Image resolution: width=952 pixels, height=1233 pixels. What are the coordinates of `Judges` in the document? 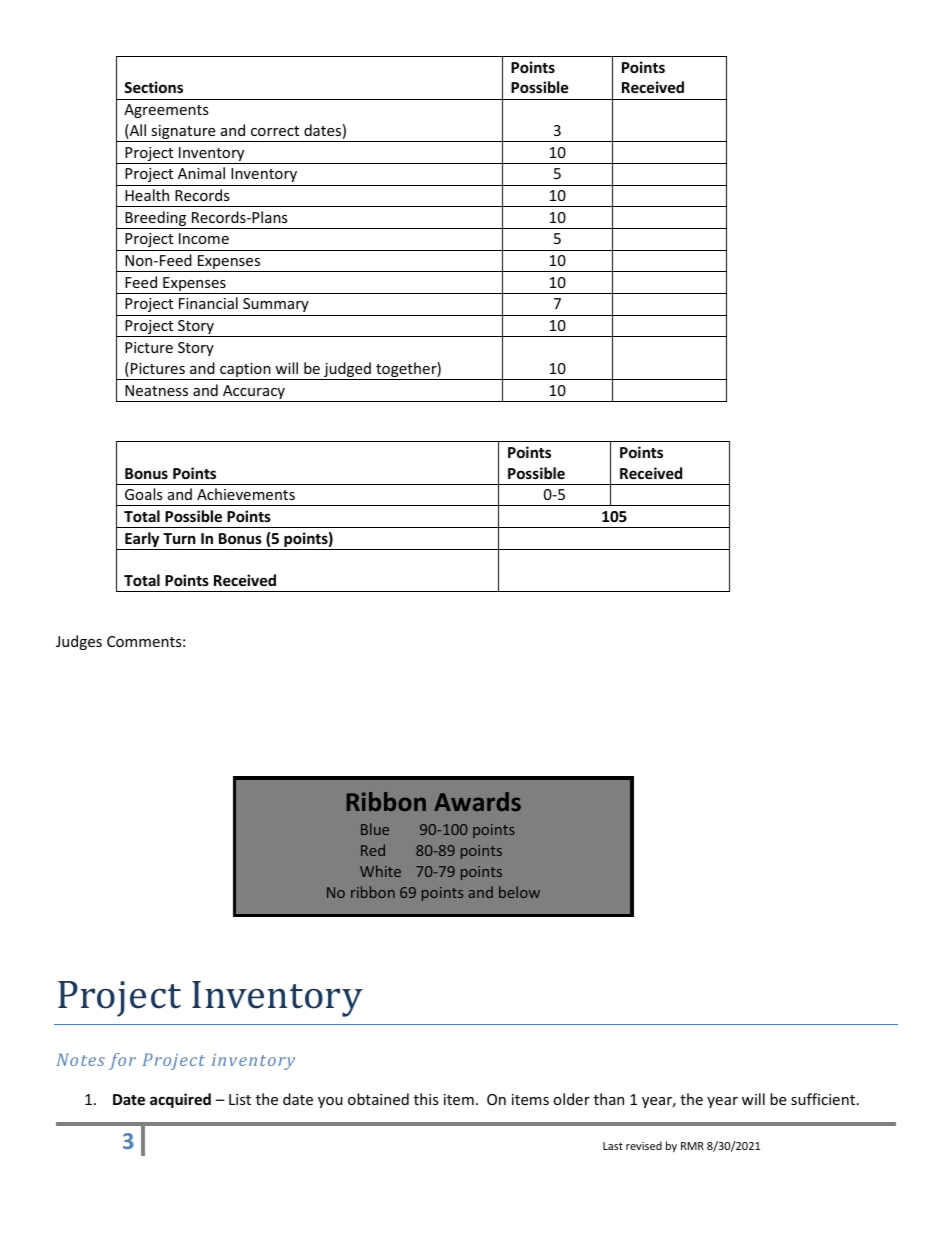 It's located at (79, 642).
